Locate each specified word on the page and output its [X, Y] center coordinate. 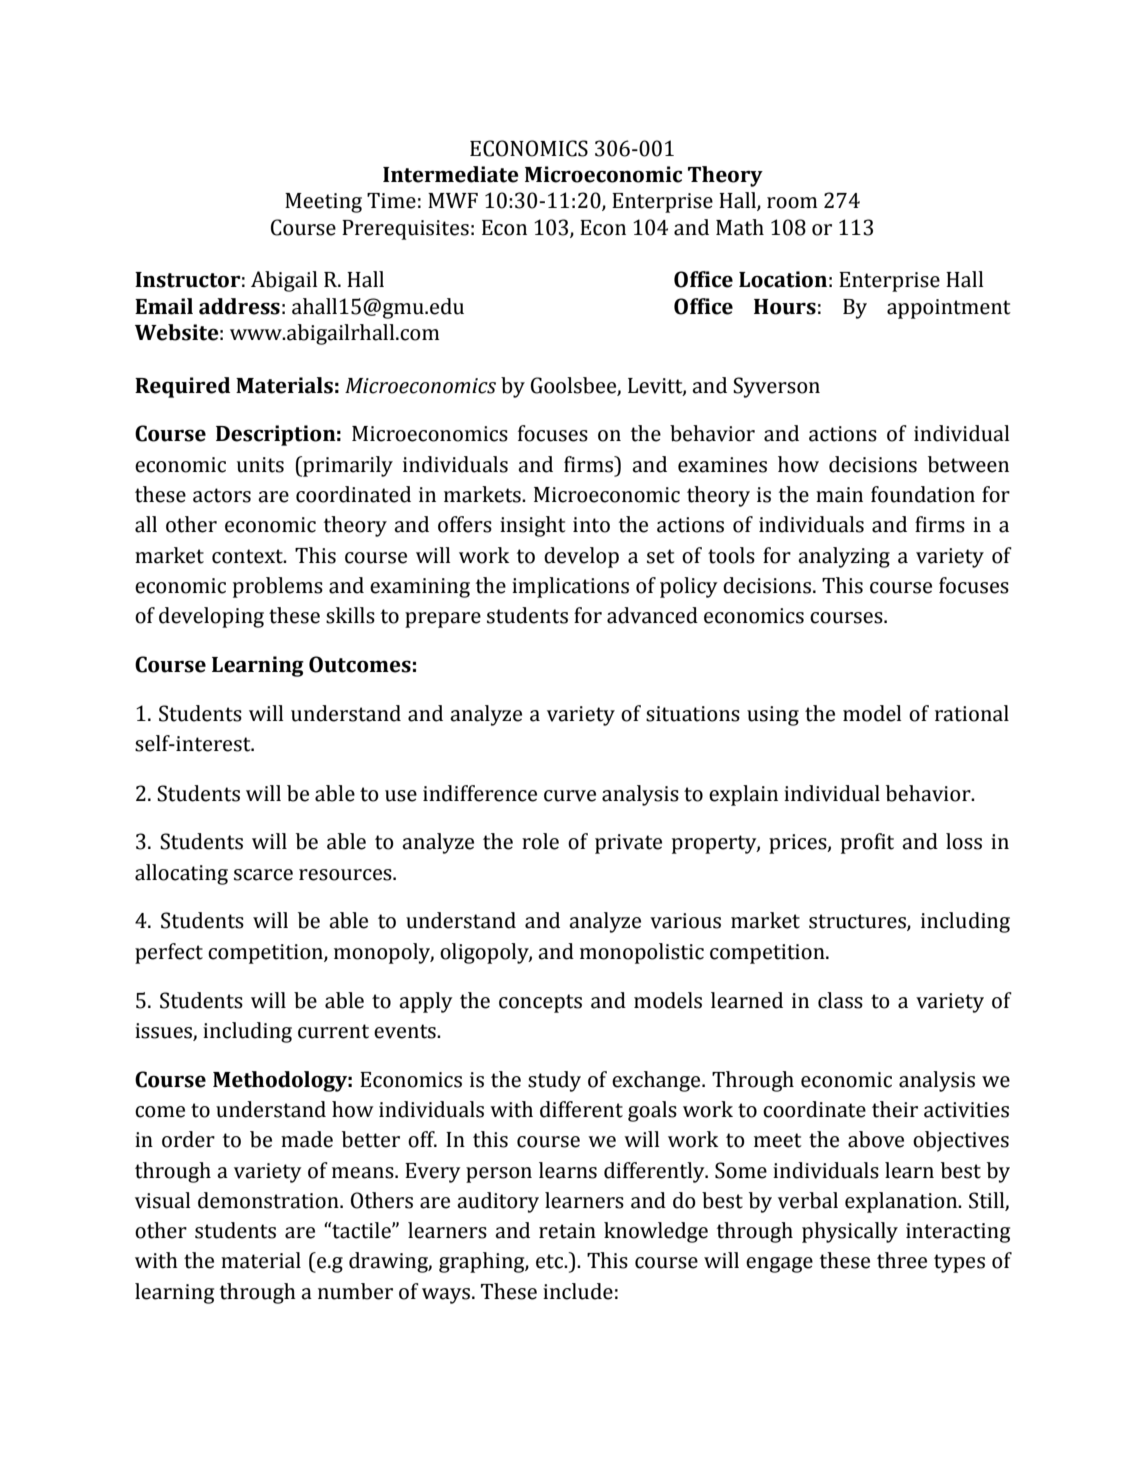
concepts [540, 1003]
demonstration [269, 1200]
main [839, 495]
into [591, 525]
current [333, 1031]
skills [350, 615]
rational [972, 713]
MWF [453, 200]
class [840, 1000]
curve [570, 796]
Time [391, 201]
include [578, 1291]
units [260, 465]
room [792, 203]
